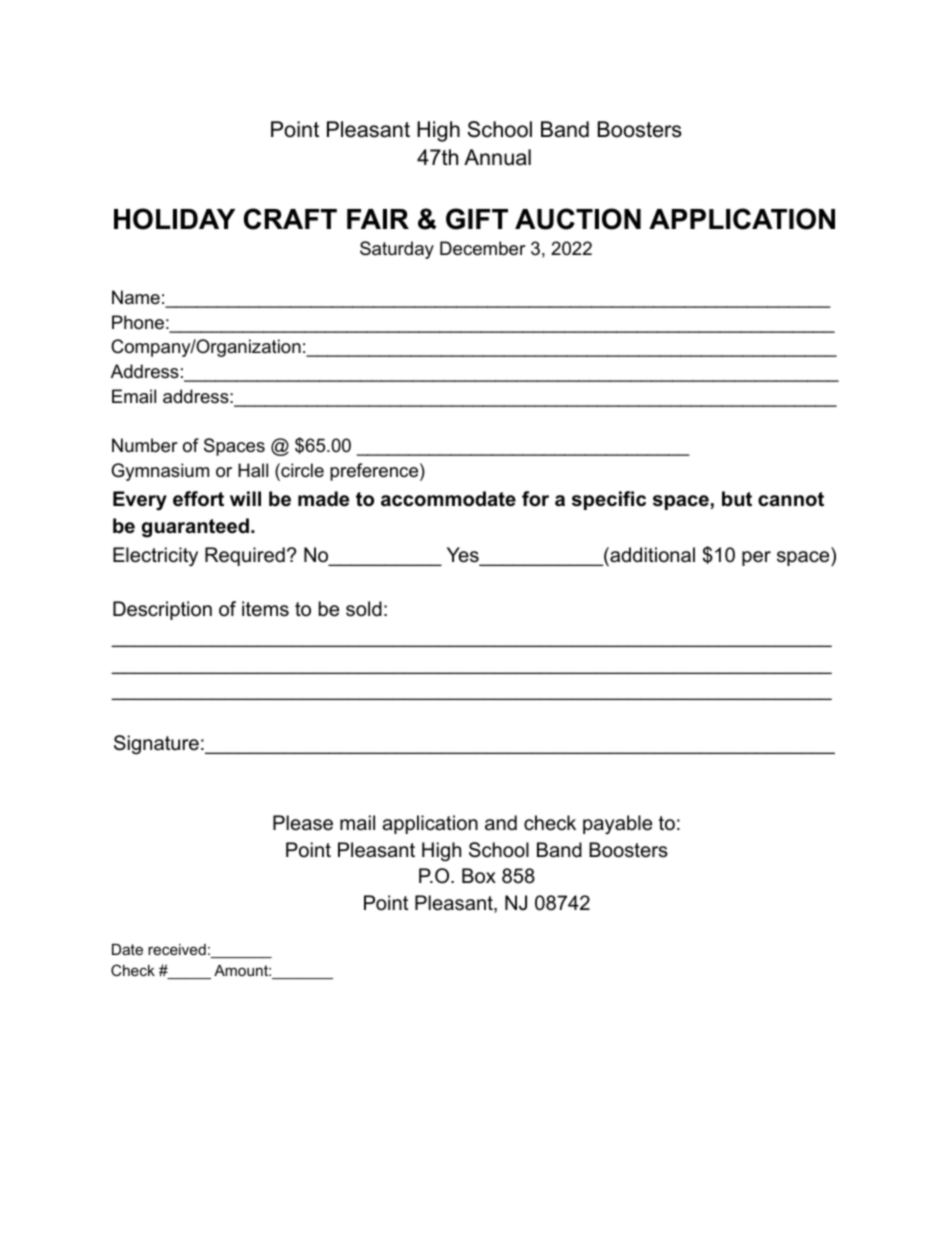 This image has height=1233, width=952. What do you see at coordinates (290, 219) in the image?
I see `CRAFT` at bounding box center [290, 219].
